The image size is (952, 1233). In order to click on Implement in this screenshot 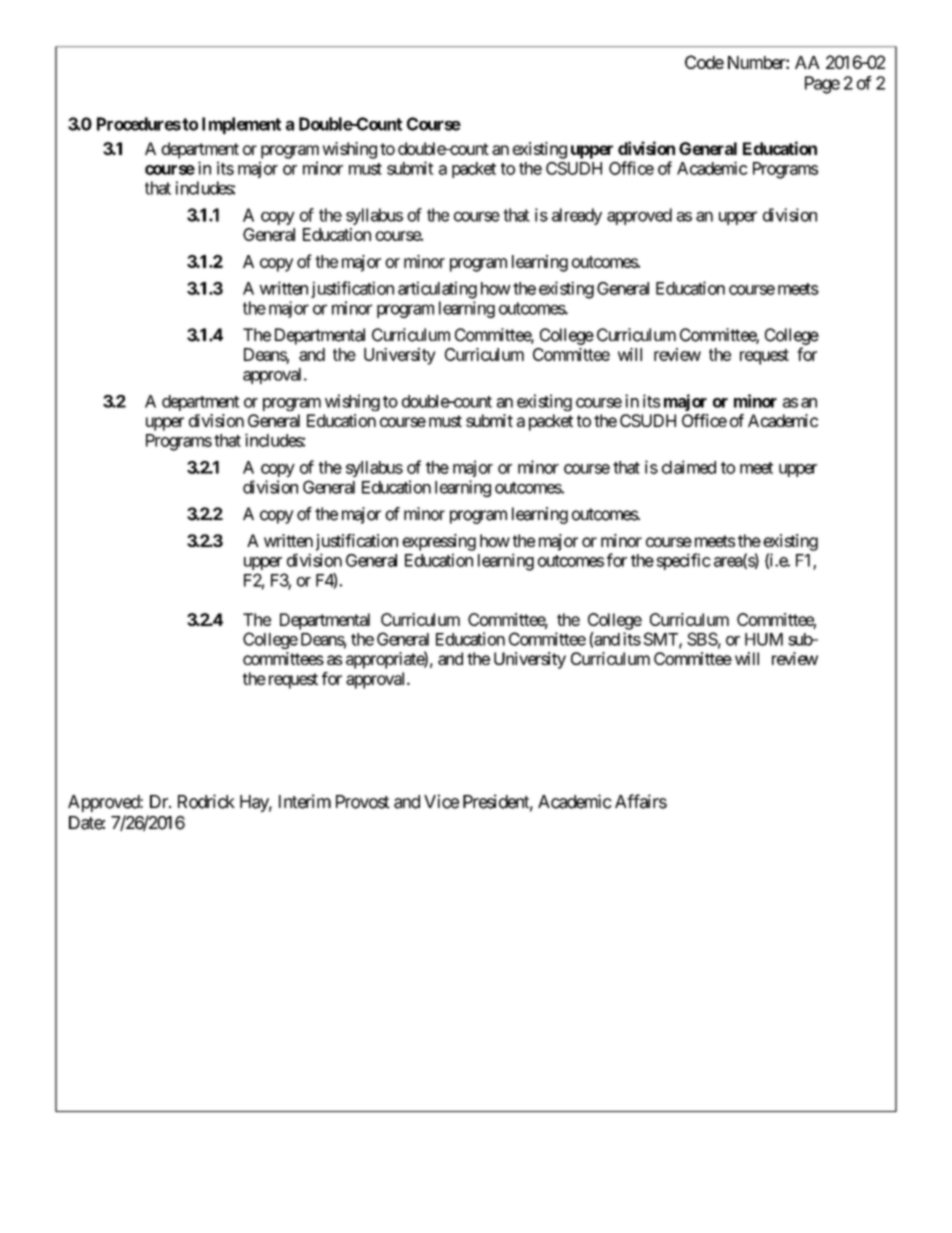, I will do `click(241, 125)`.
